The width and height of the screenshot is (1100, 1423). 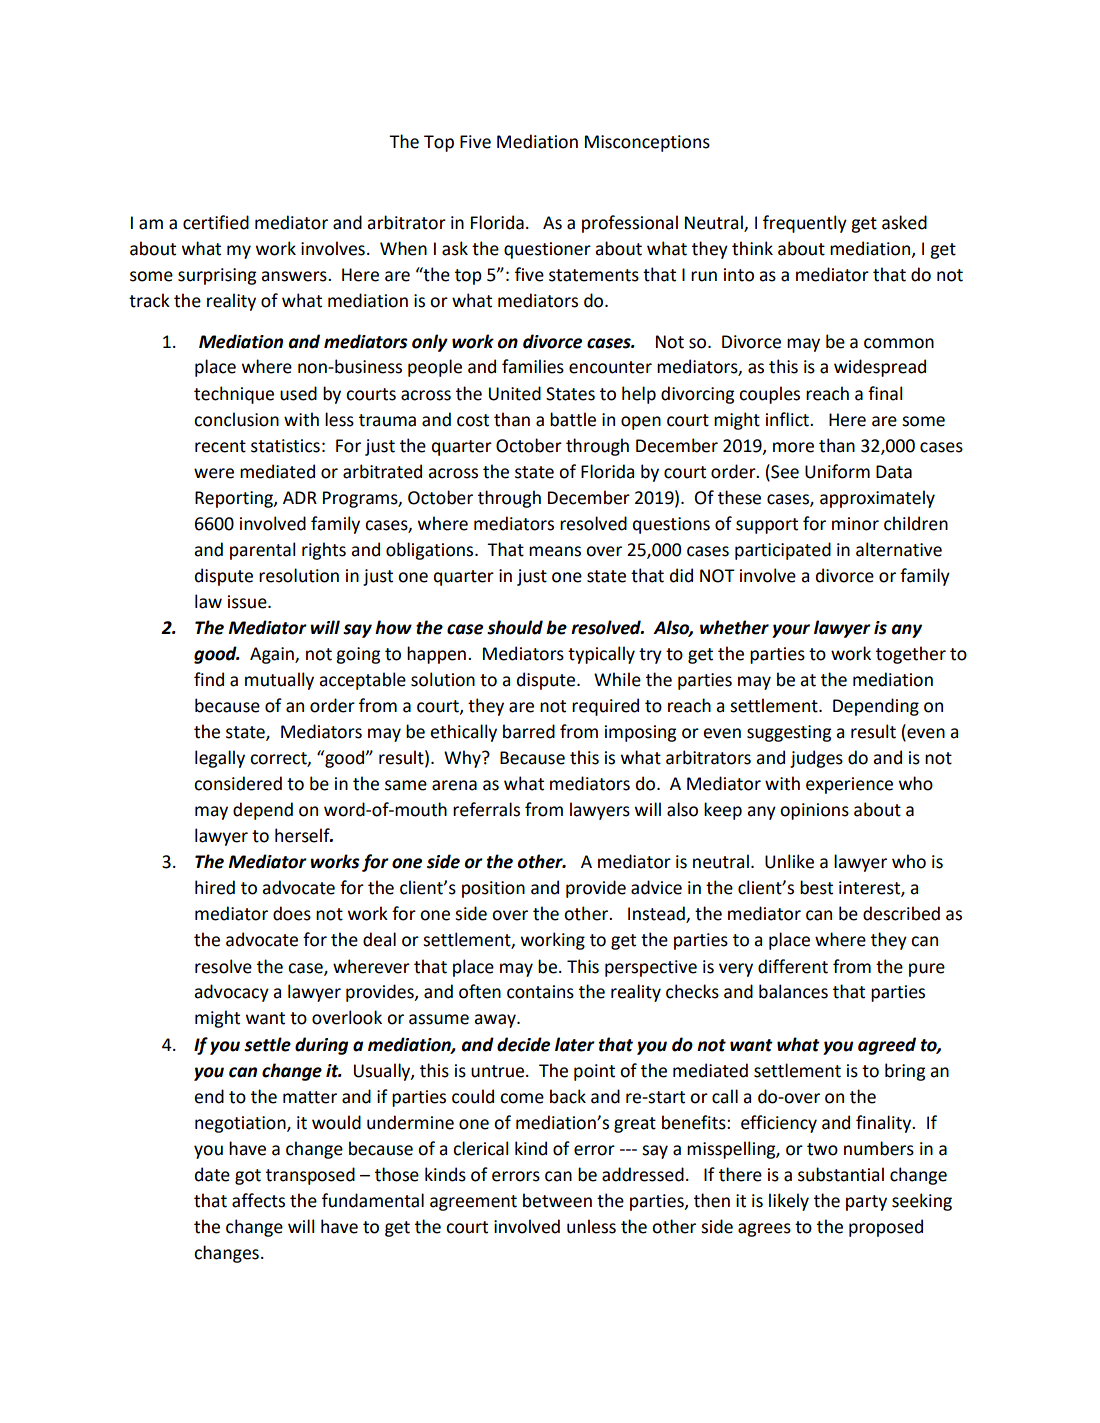 What do you see at coordinates (805, 224) in the screenshot?
I see `frequently` at bounding box center [805, 224].
